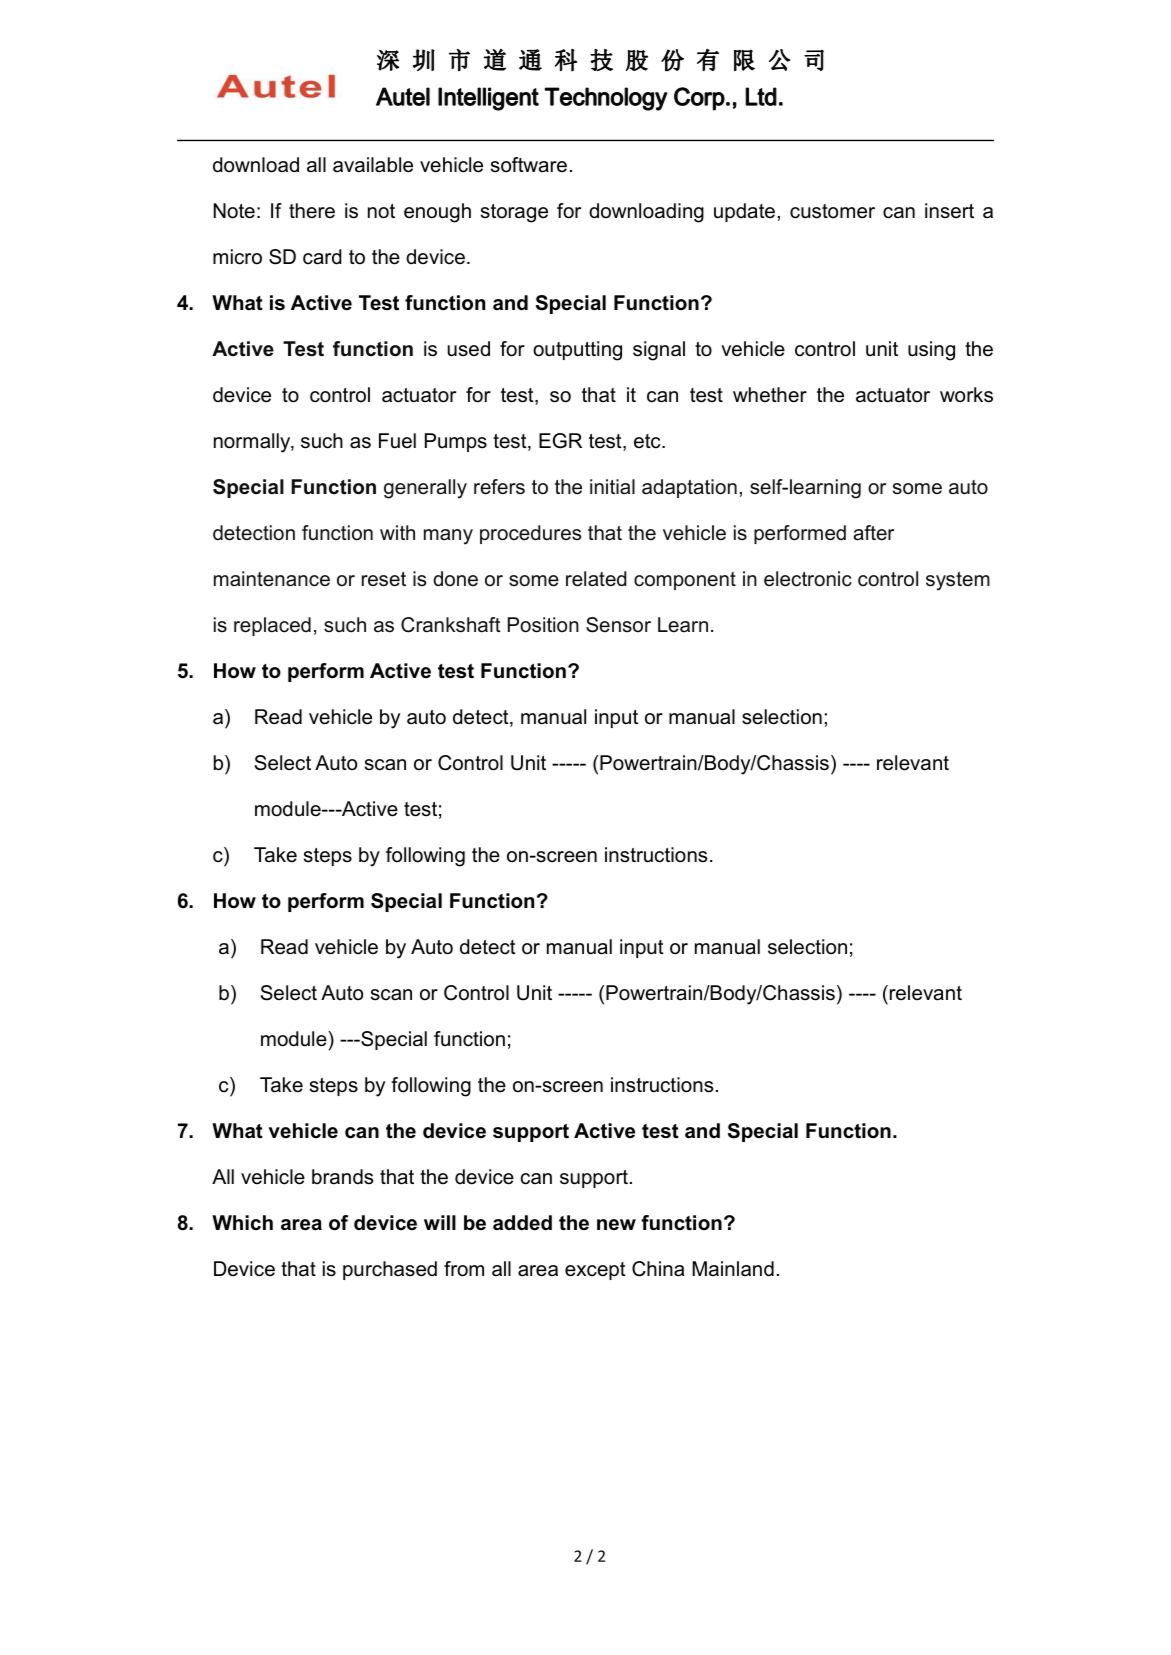 This screenshot has height=1655, width=1171. What do you see at coordinates (342, 1177) in the screenshot?
I see `brands` at bounding box center [342, 1177].
